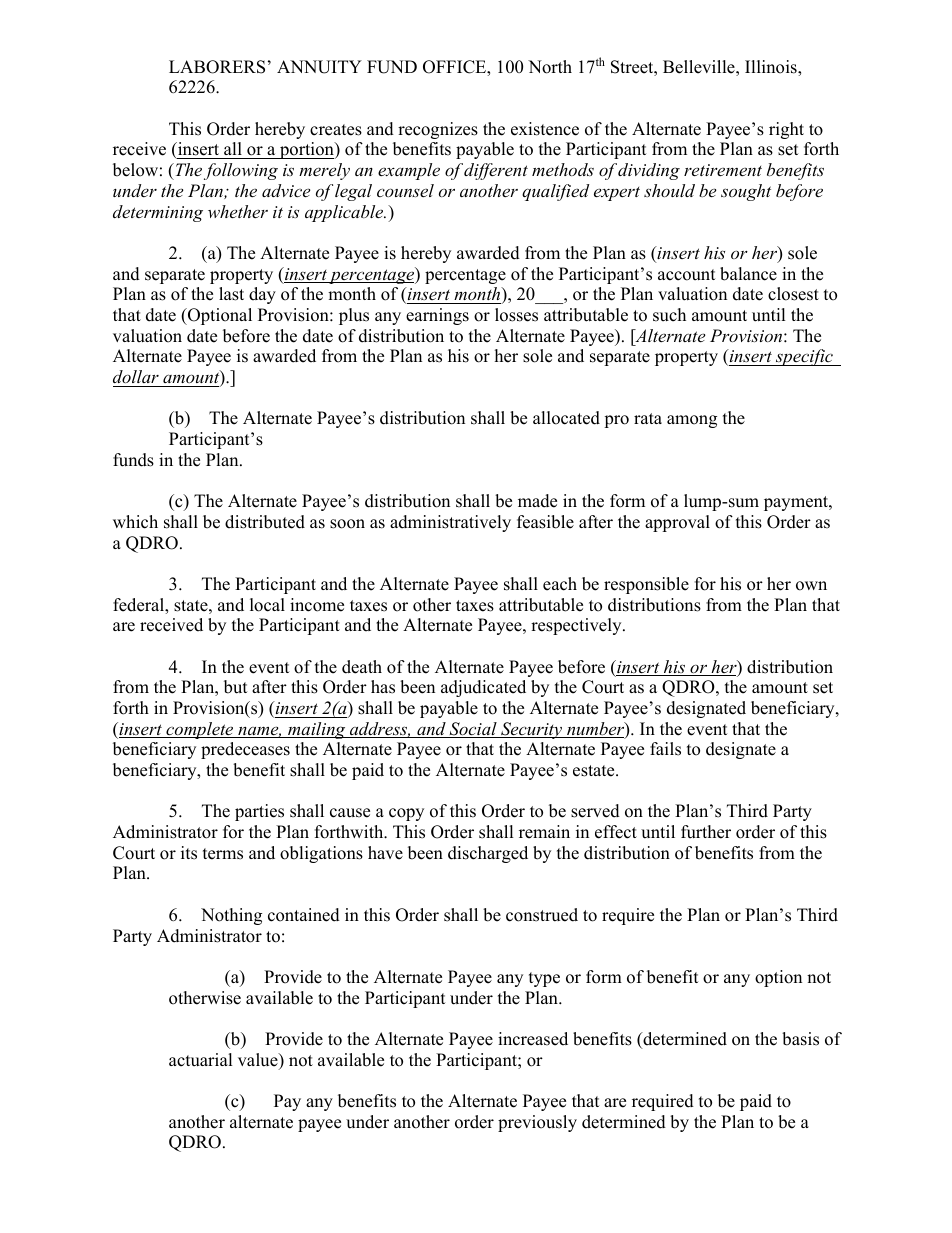  I want to click on actuarial, so click(201, 1060).
